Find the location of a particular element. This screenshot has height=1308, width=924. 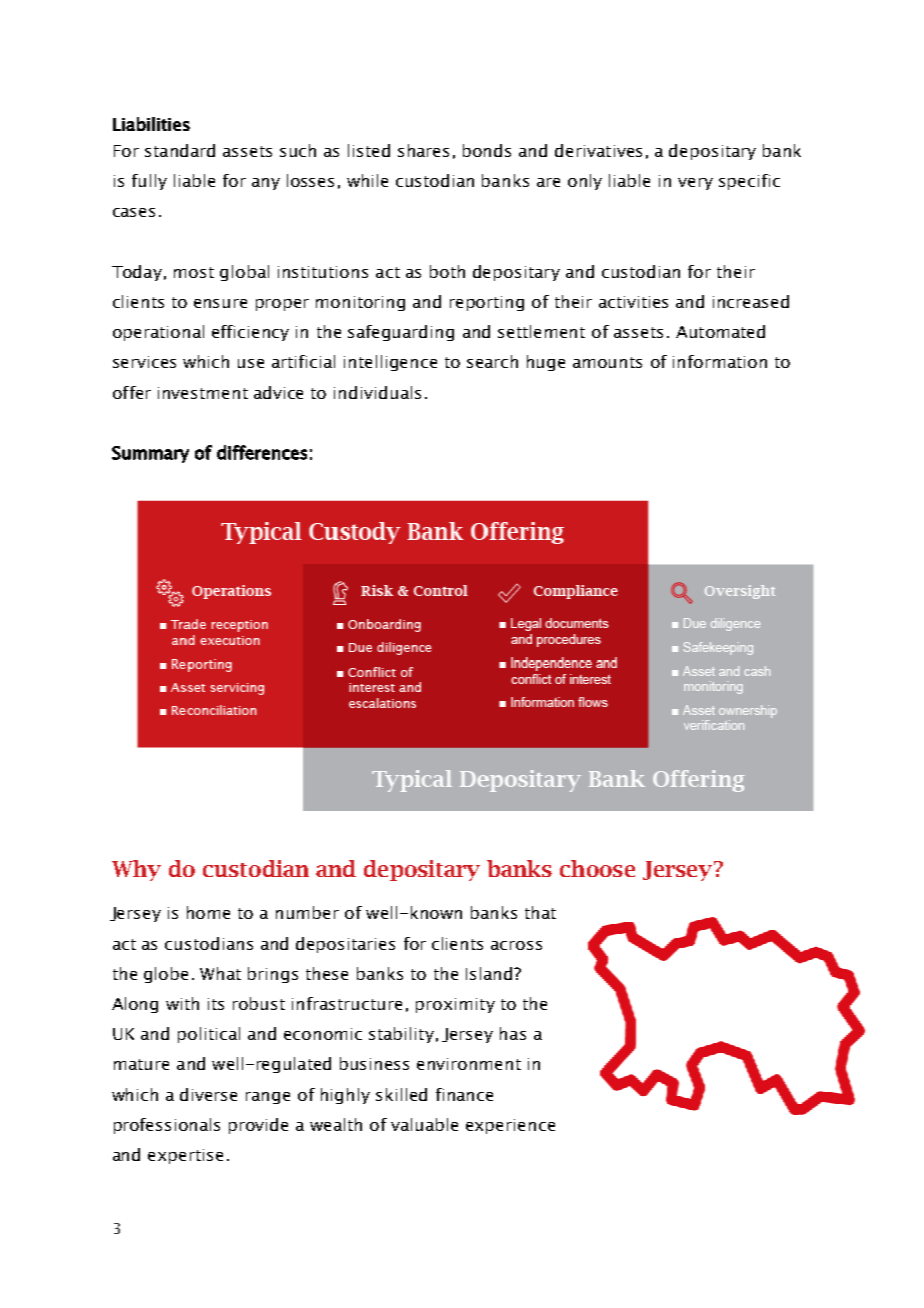

valuable is located at coordinates (424, 1124).
